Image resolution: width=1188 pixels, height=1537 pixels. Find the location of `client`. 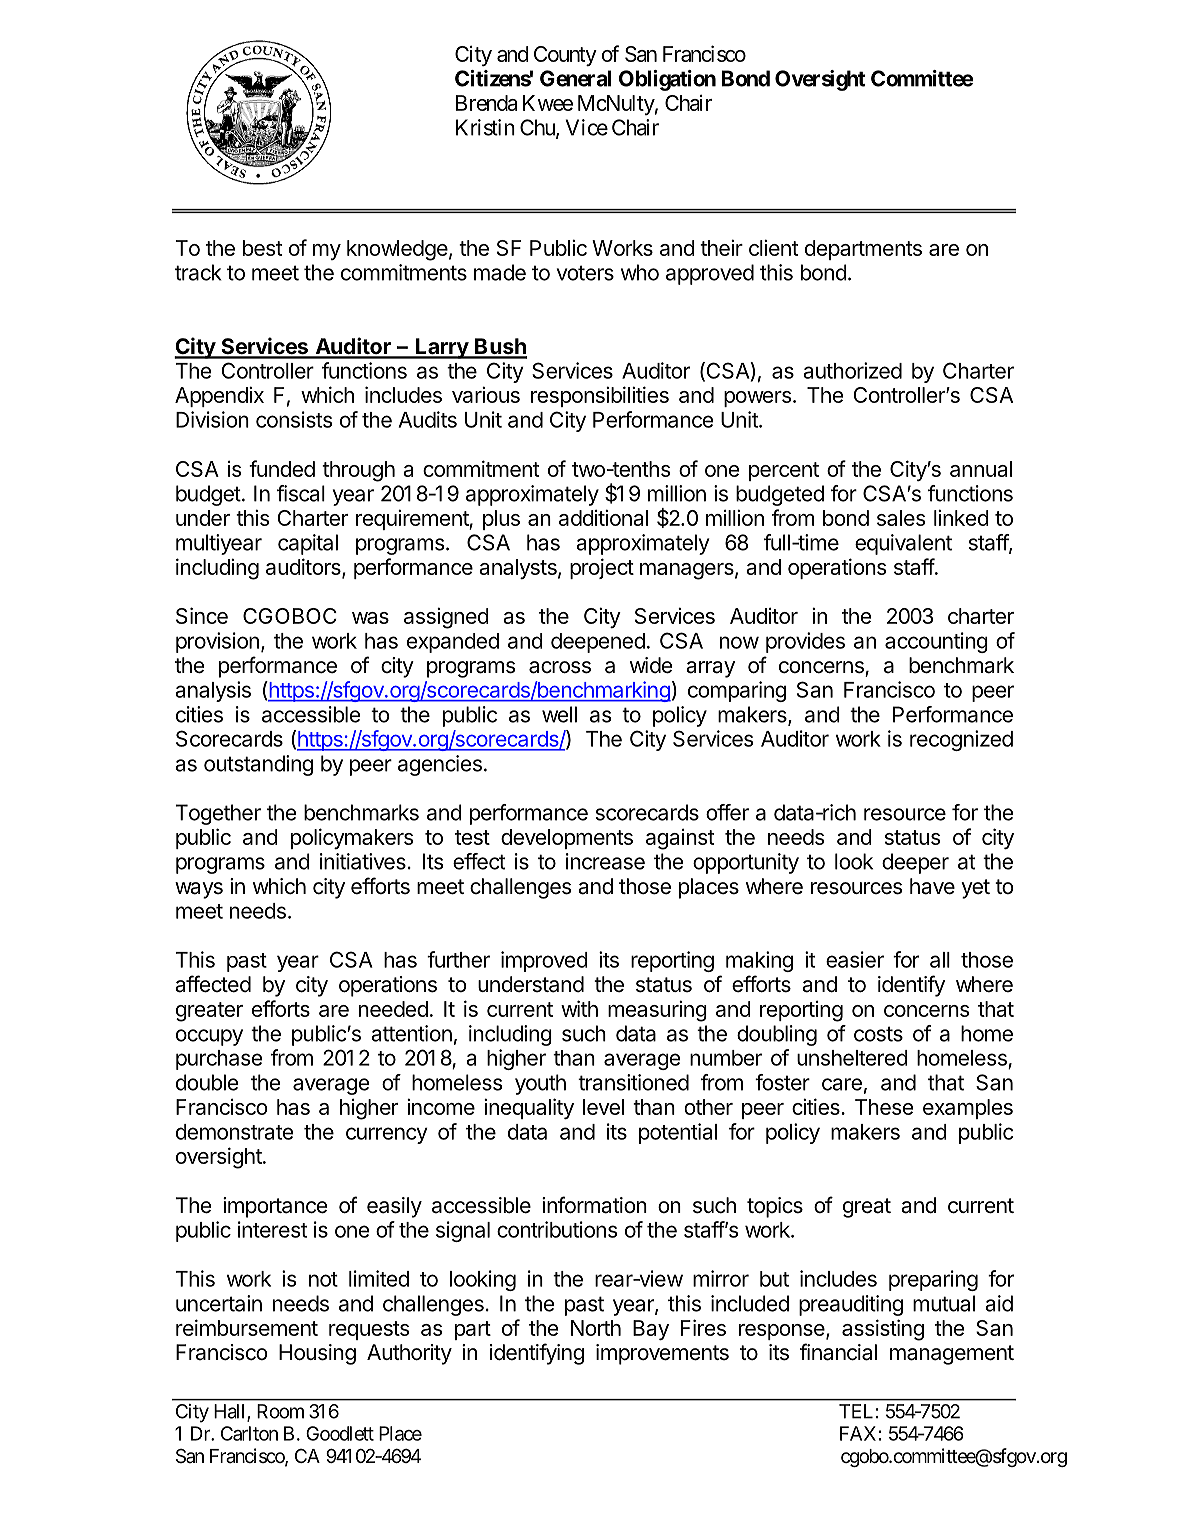

client is located at coordinates (773, 247).
